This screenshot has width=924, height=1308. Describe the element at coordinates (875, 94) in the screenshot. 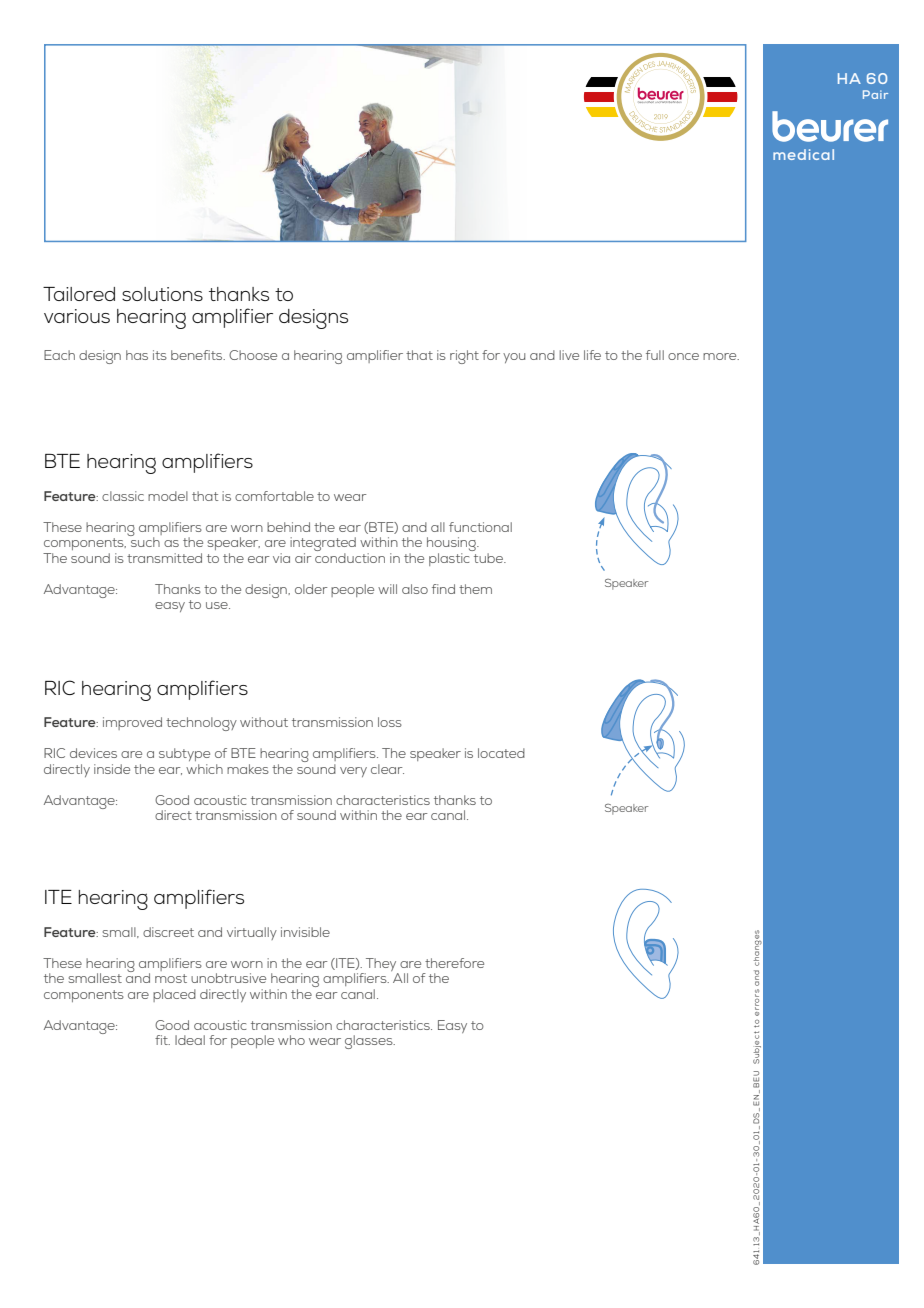

I see `Pair` at that location.
